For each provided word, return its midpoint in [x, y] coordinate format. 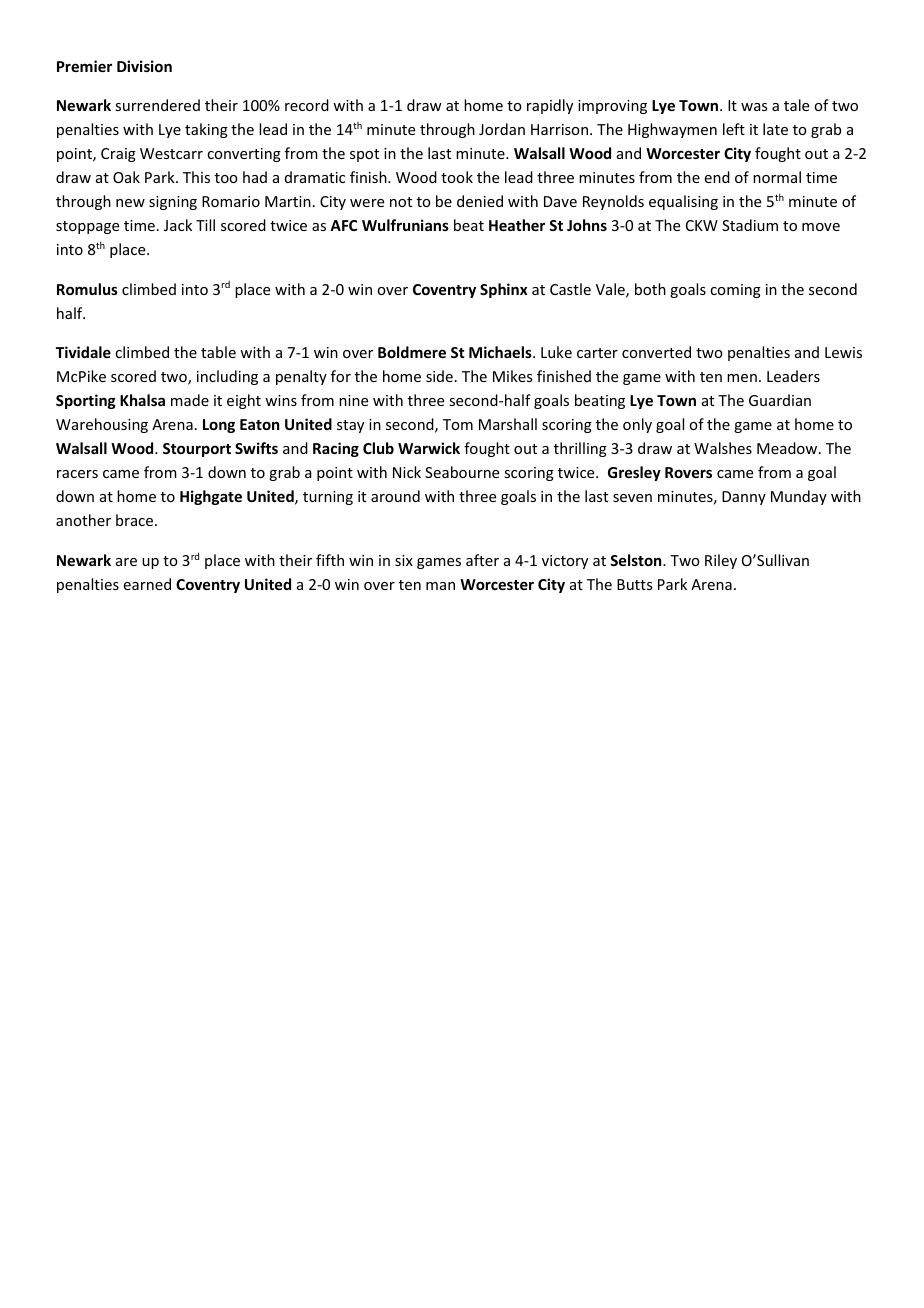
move [821, 227]
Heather [517, 225]
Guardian [780, 400]
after [482, 560]
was [754, 107]
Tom [458, 424]
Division [144, 66]
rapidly [550, 106]
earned [147, 584]
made [190, 400]
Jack [178, 225]
